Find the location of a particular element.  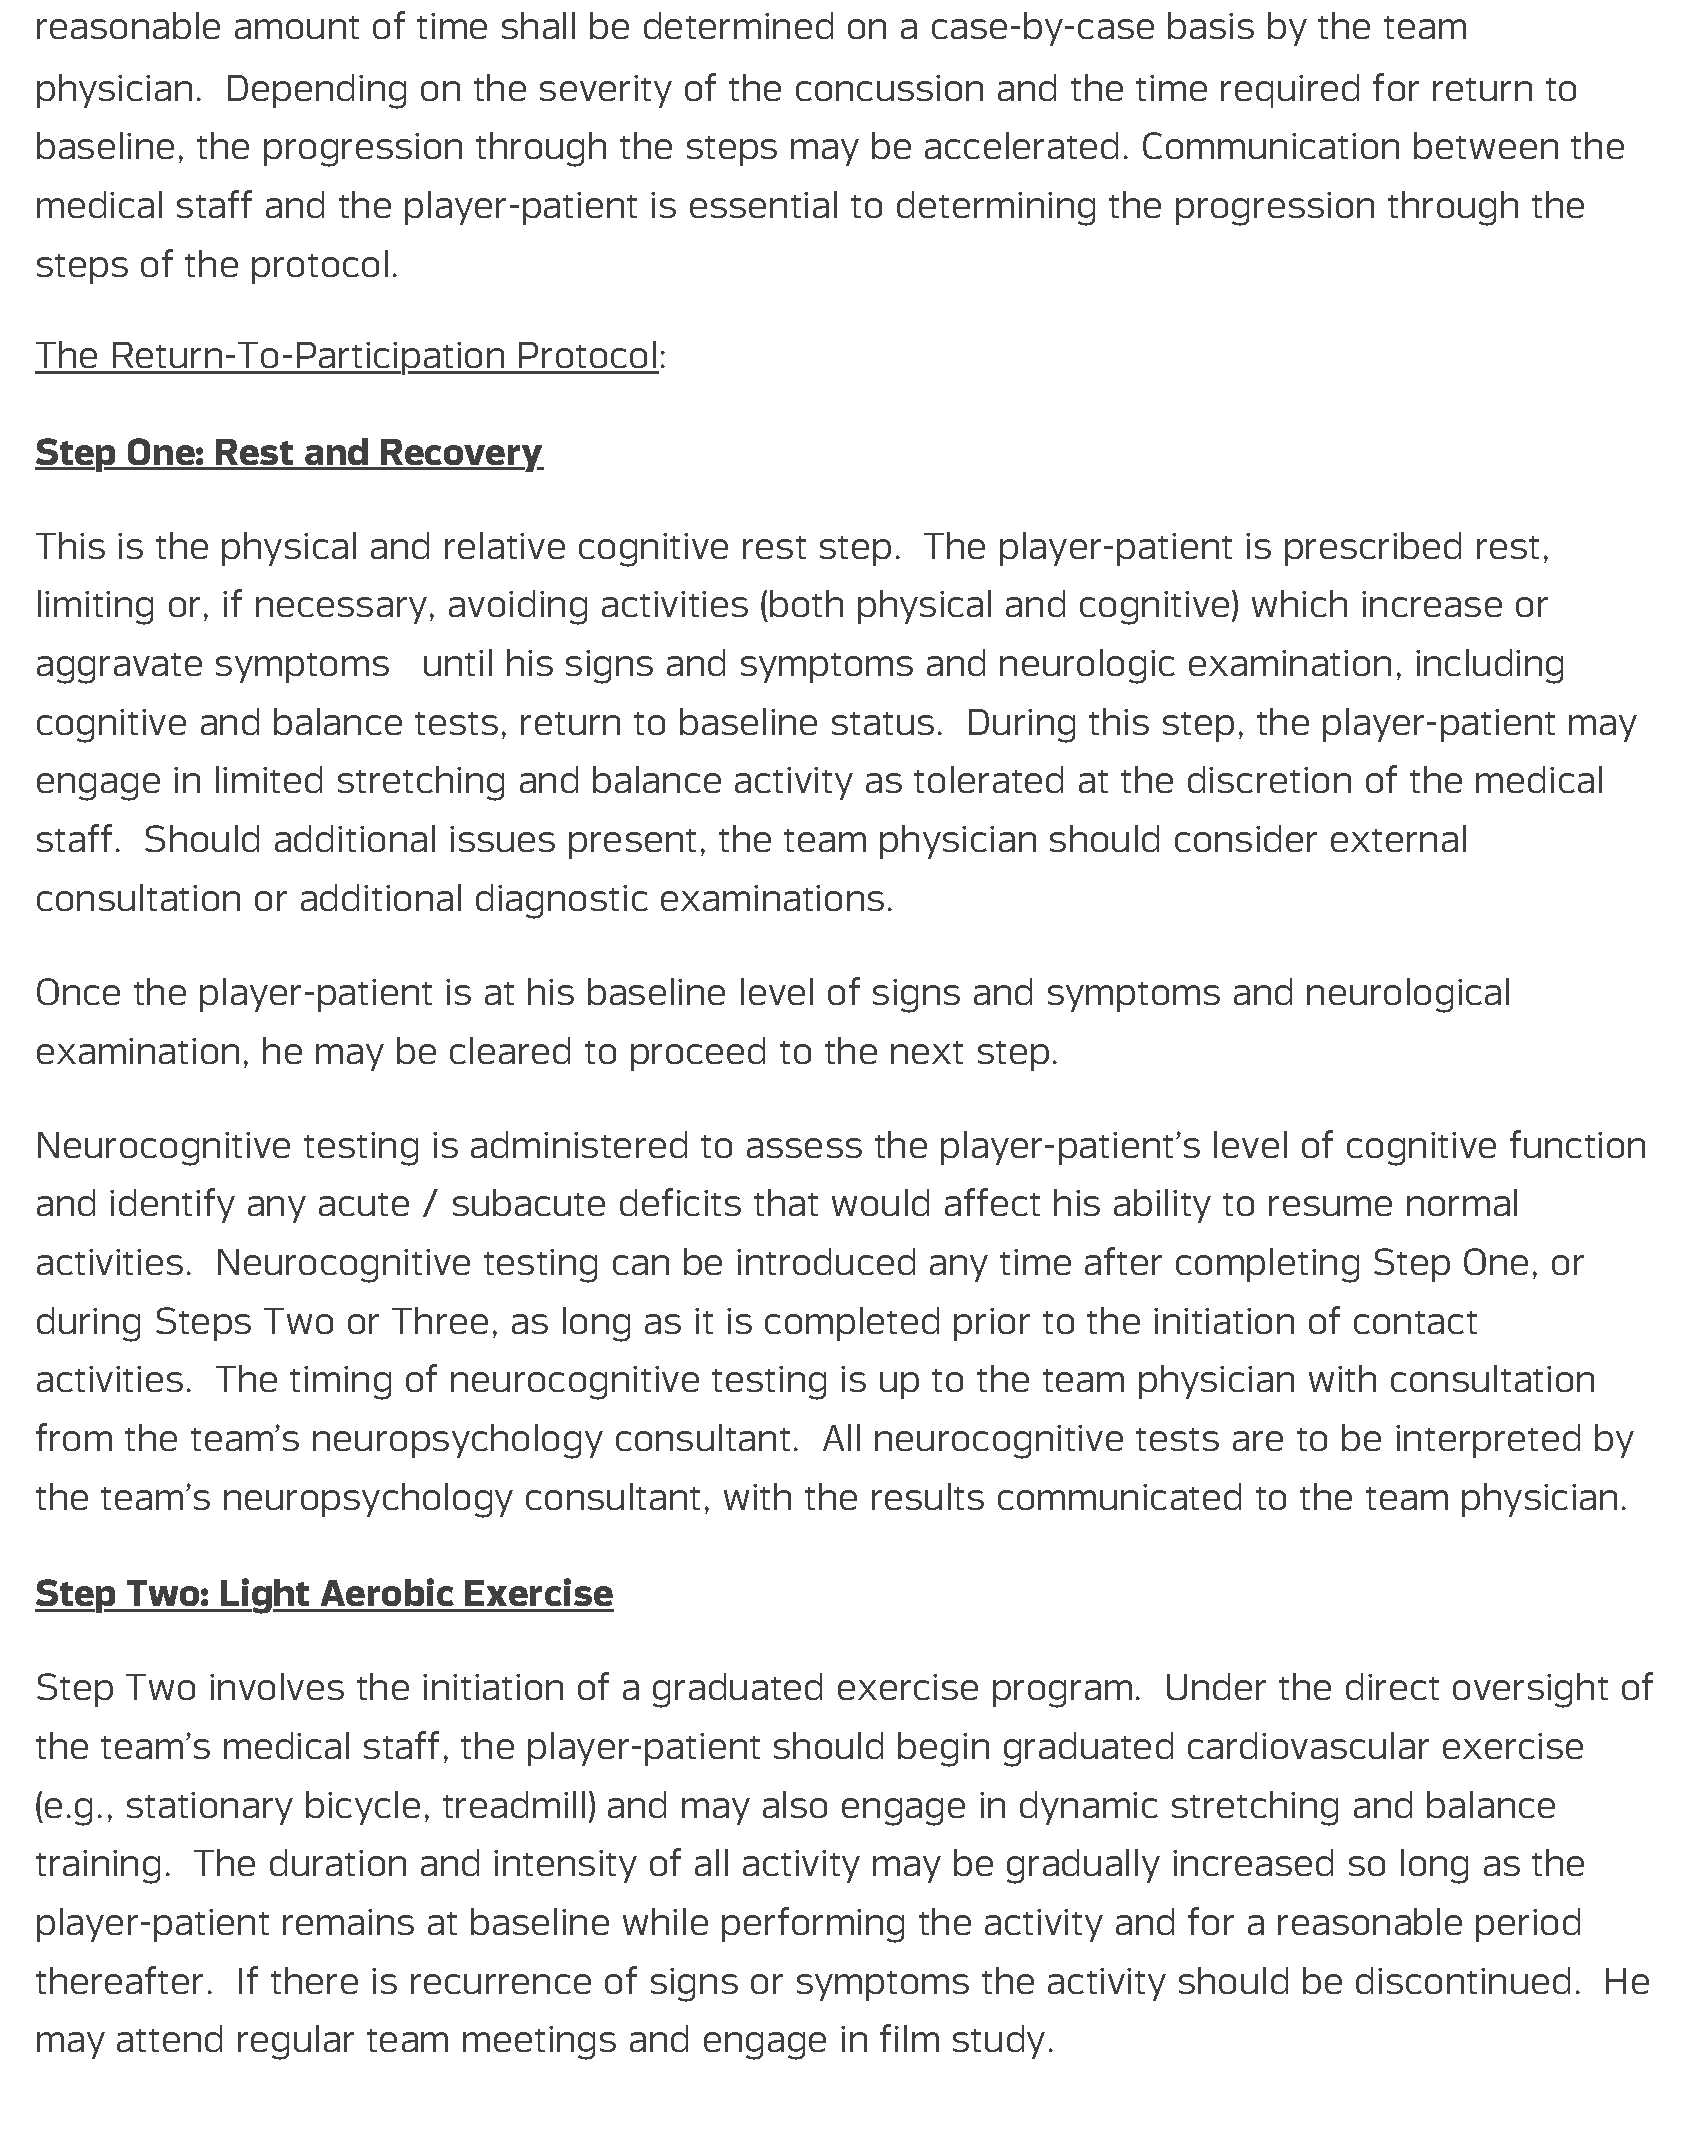

required is located at coordinates (1290, 91).
